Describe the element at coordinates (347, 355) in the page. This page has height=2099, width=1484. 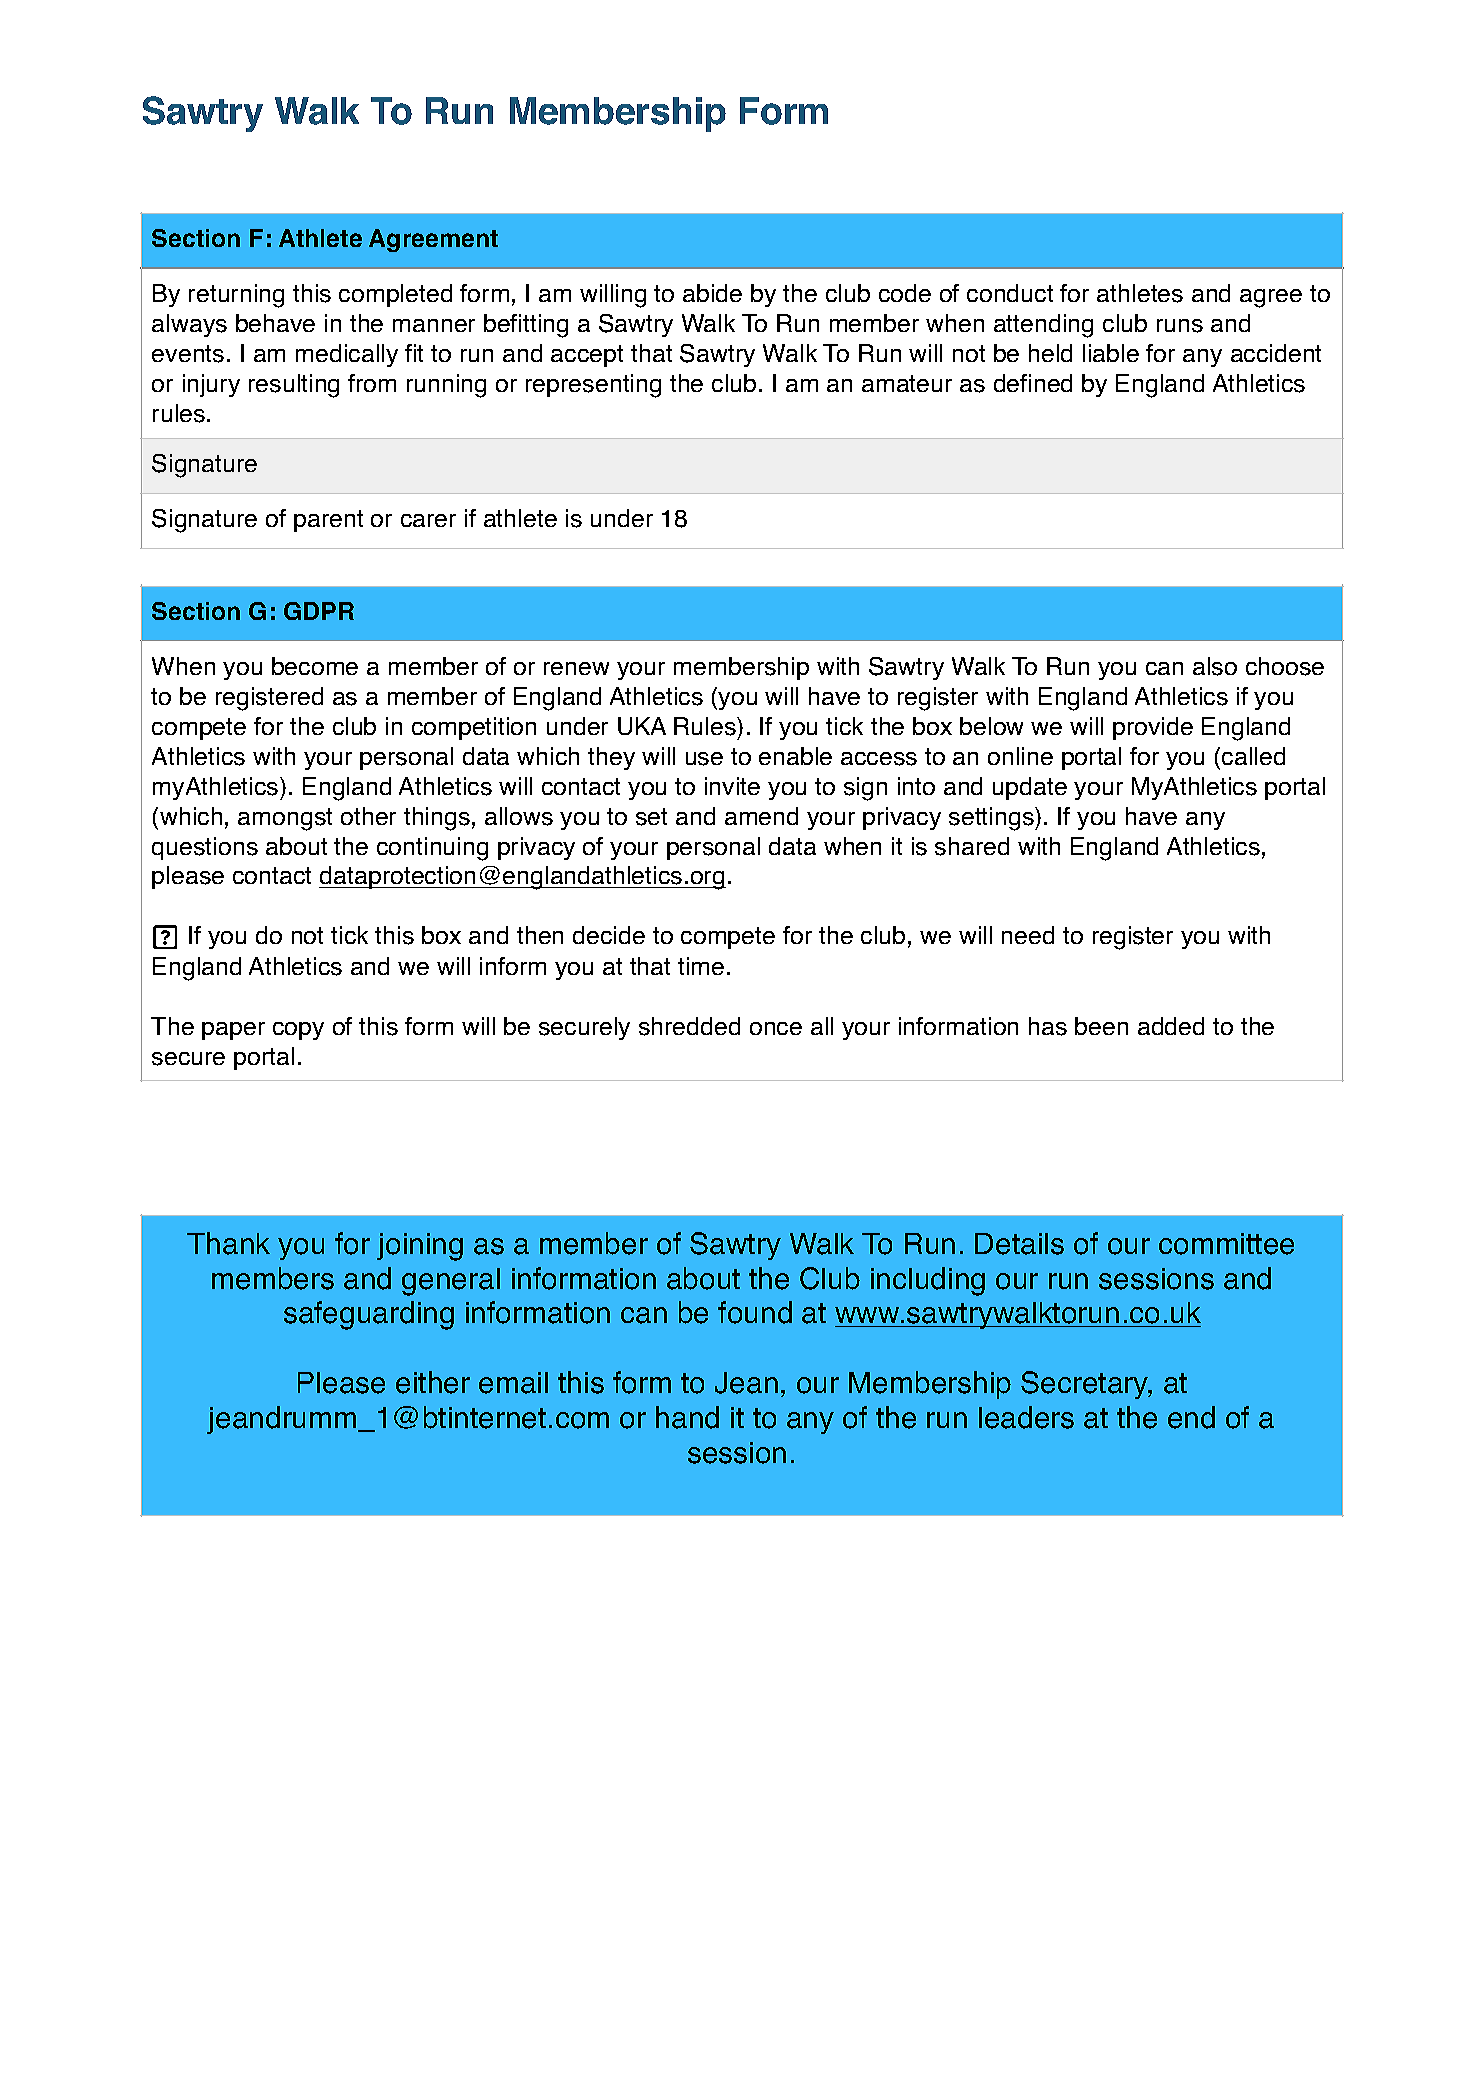
I see `medically` at that location.
